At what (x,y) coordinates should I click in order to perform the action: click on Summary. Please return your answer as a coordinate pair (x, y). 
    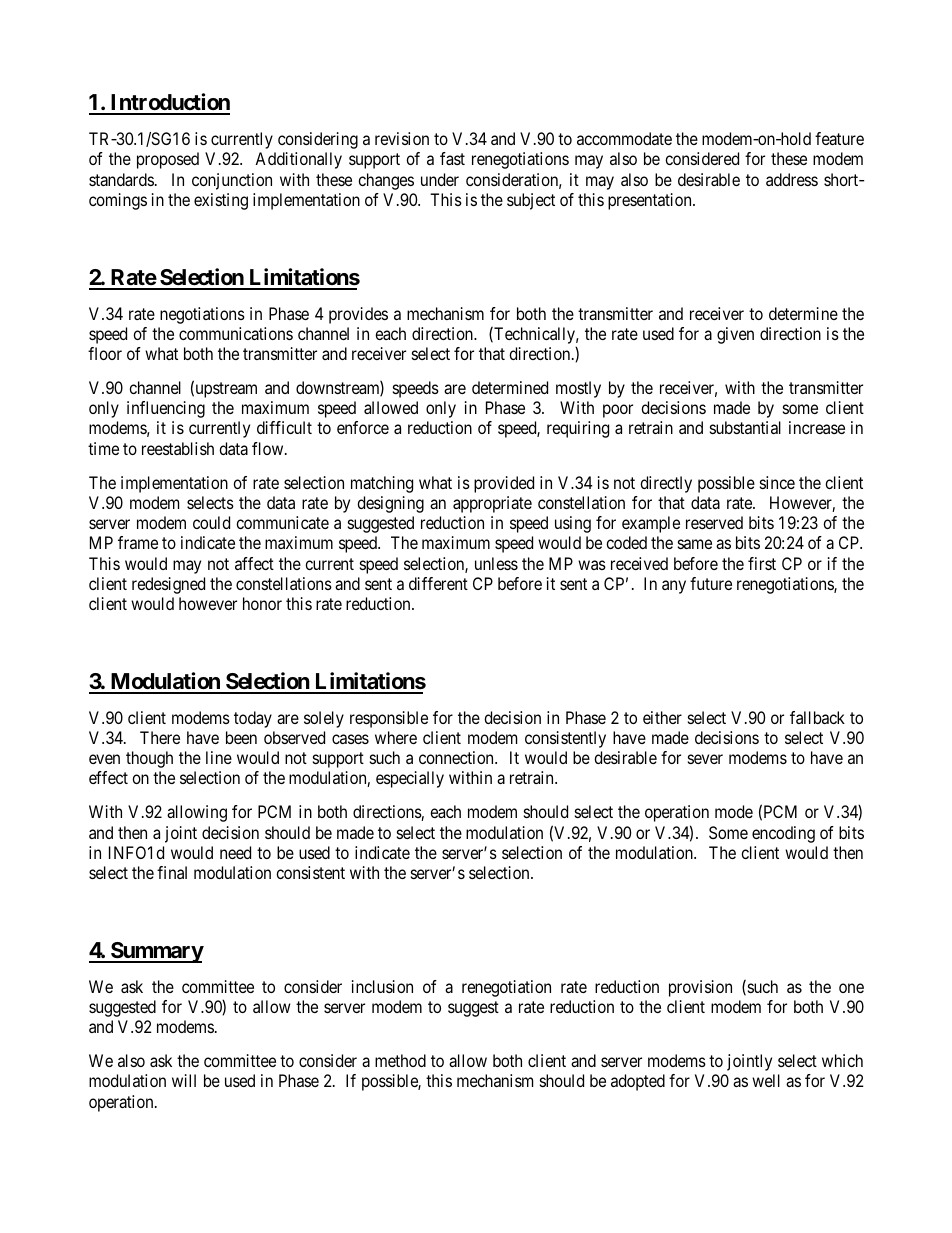
    Looking at the image, I should click on (156, 952).
